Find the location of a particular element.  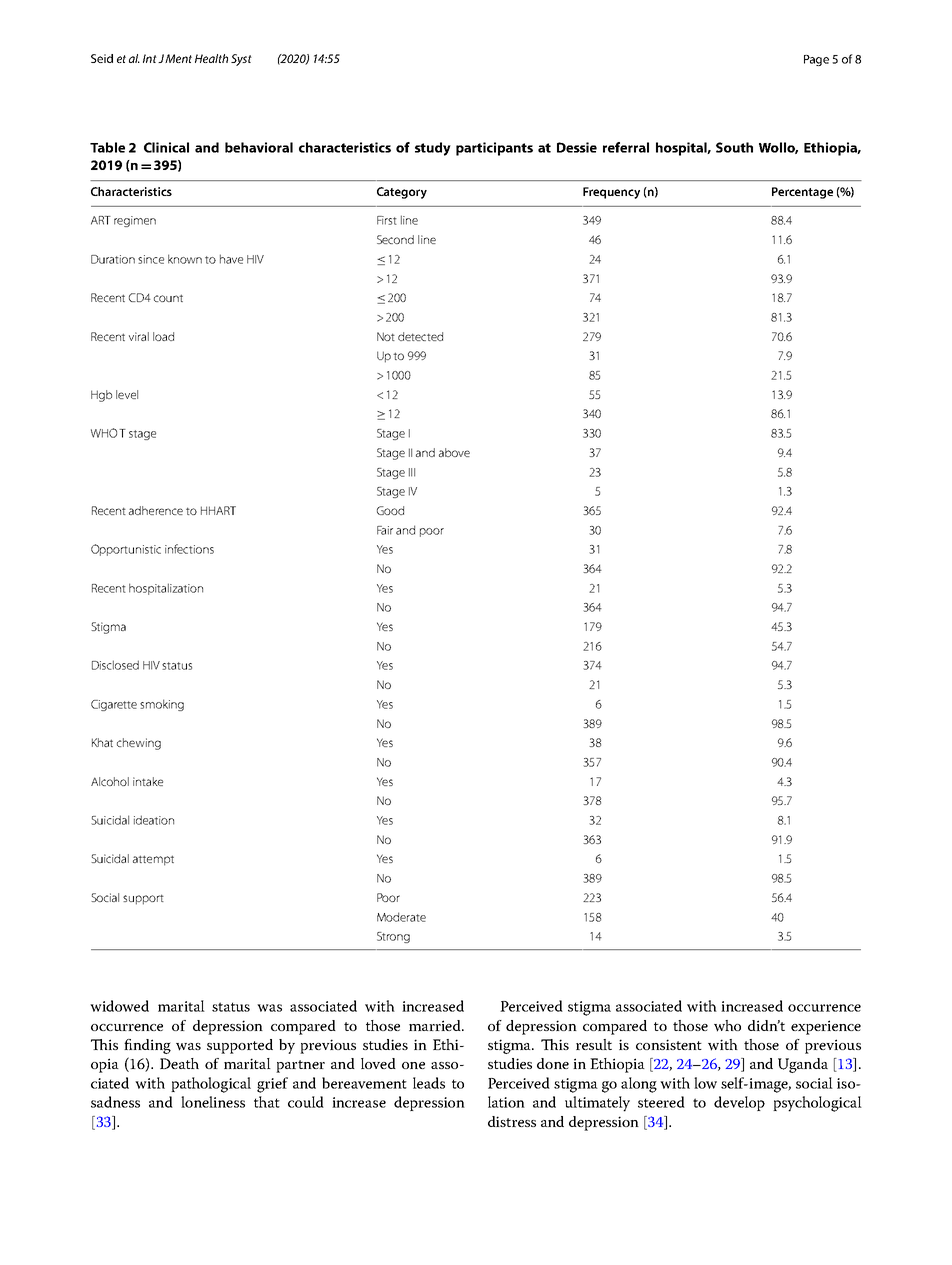

pathological is located at coordinates (211, 1085).
